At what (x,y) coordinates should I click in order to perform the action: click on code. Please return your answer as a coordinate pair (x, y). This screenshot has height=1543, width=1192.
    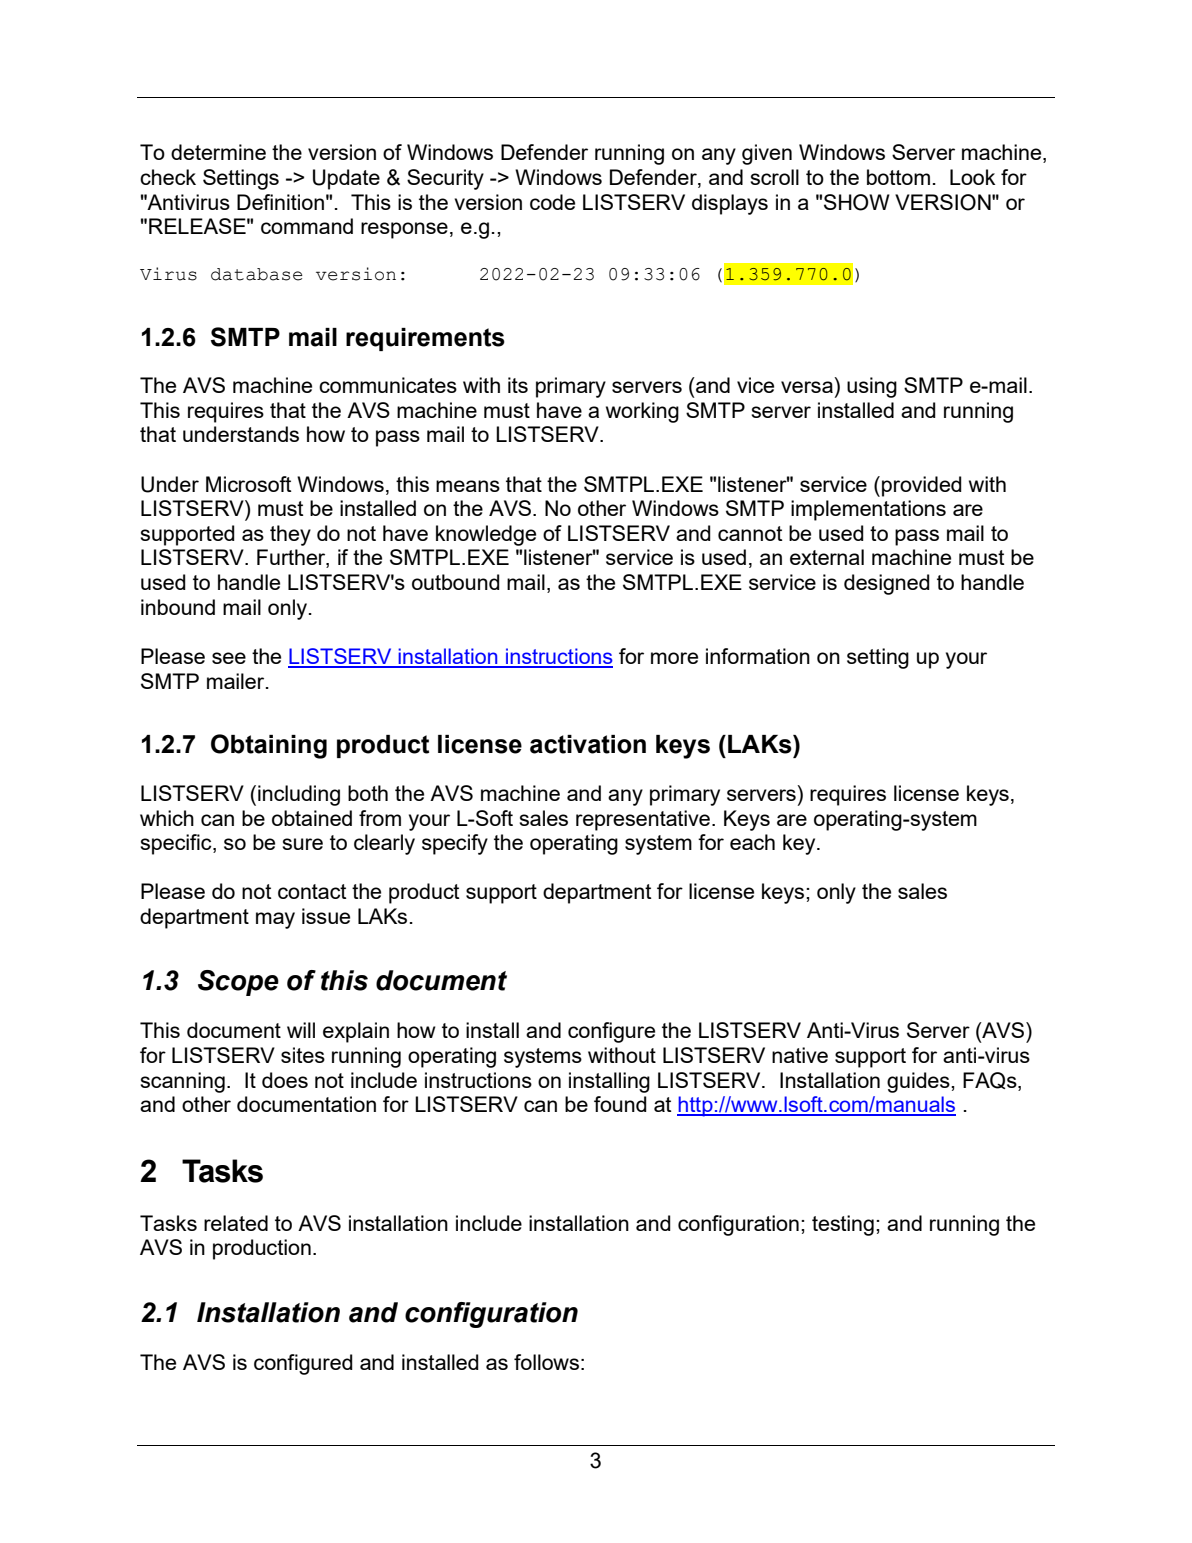
    Looking at the image, I should click on (552, 202).
